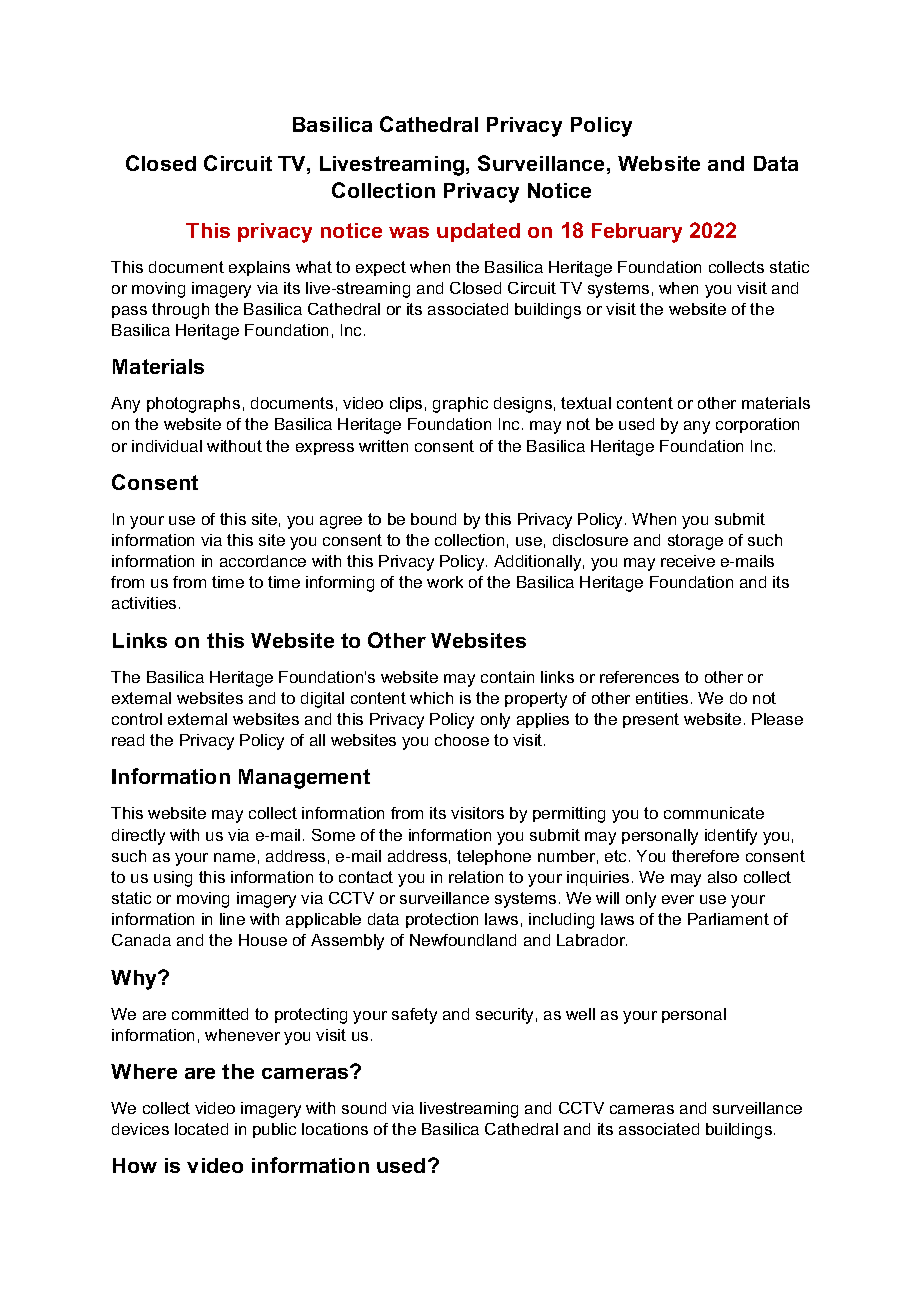  Describe the element at coordinates (662, 698) in the image. I see `entities` at that location.
